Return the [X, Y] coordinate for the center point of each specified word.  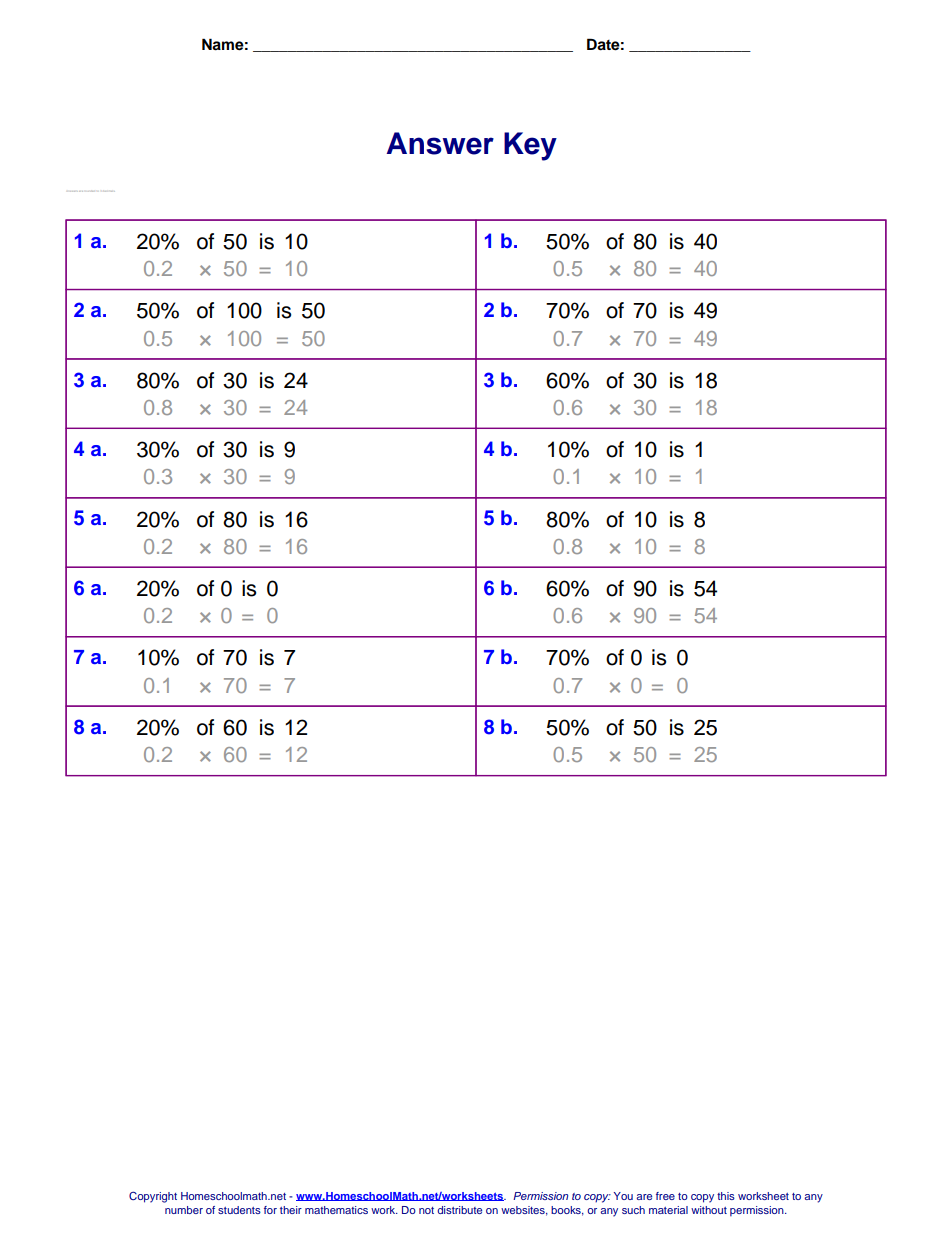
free [665, 1196]
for [270, 1210]
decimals [108, 191]
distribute [459, 1210]
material [668, 1210]
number [184, 1210]
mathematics [336, 1210]
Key [530, 146]
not [426, 1210]
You [623, 1196]
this [726, 1196]
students [239, 1210]
